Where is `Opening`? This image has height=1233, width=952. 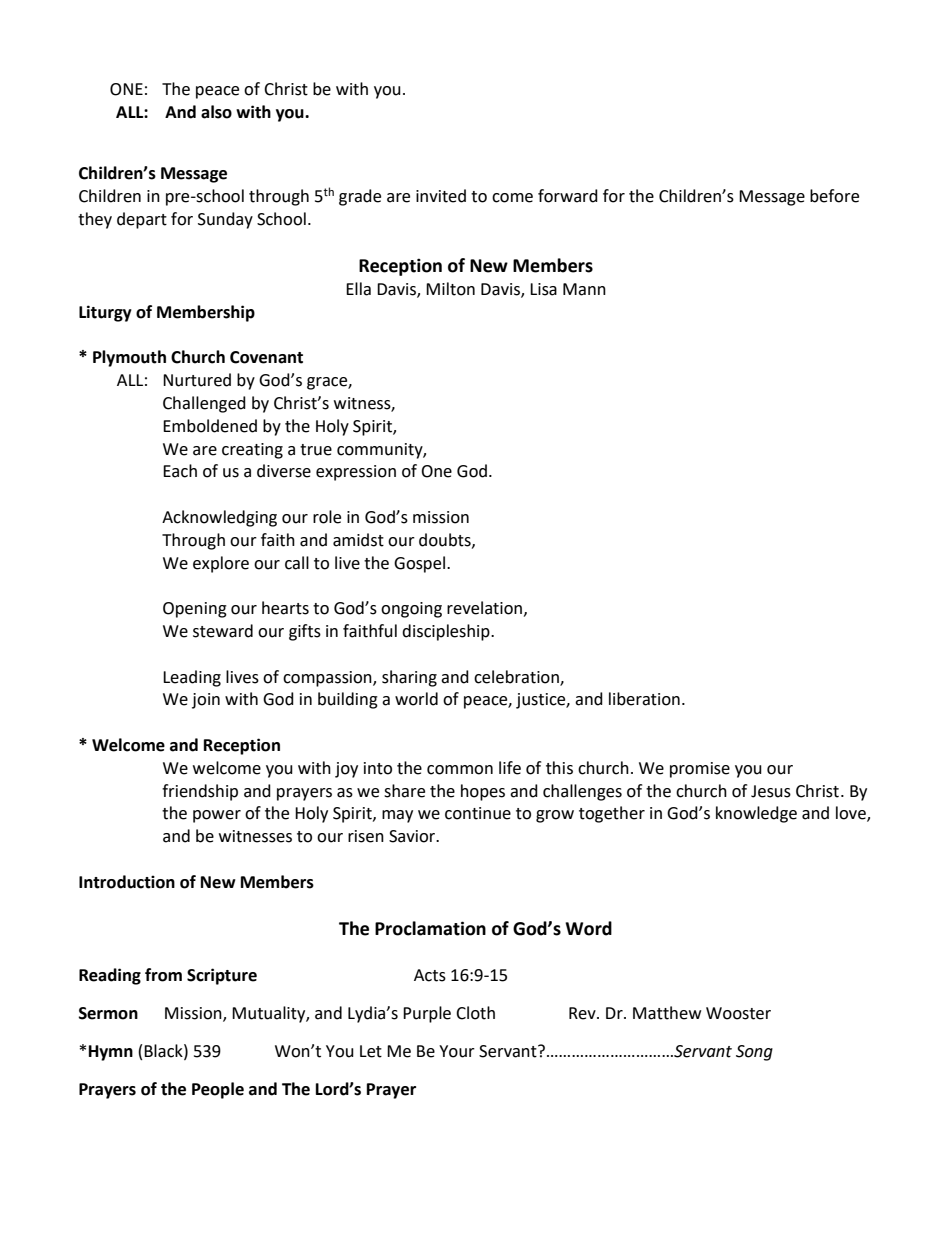 Opening is located at coordinates (195, 610).
